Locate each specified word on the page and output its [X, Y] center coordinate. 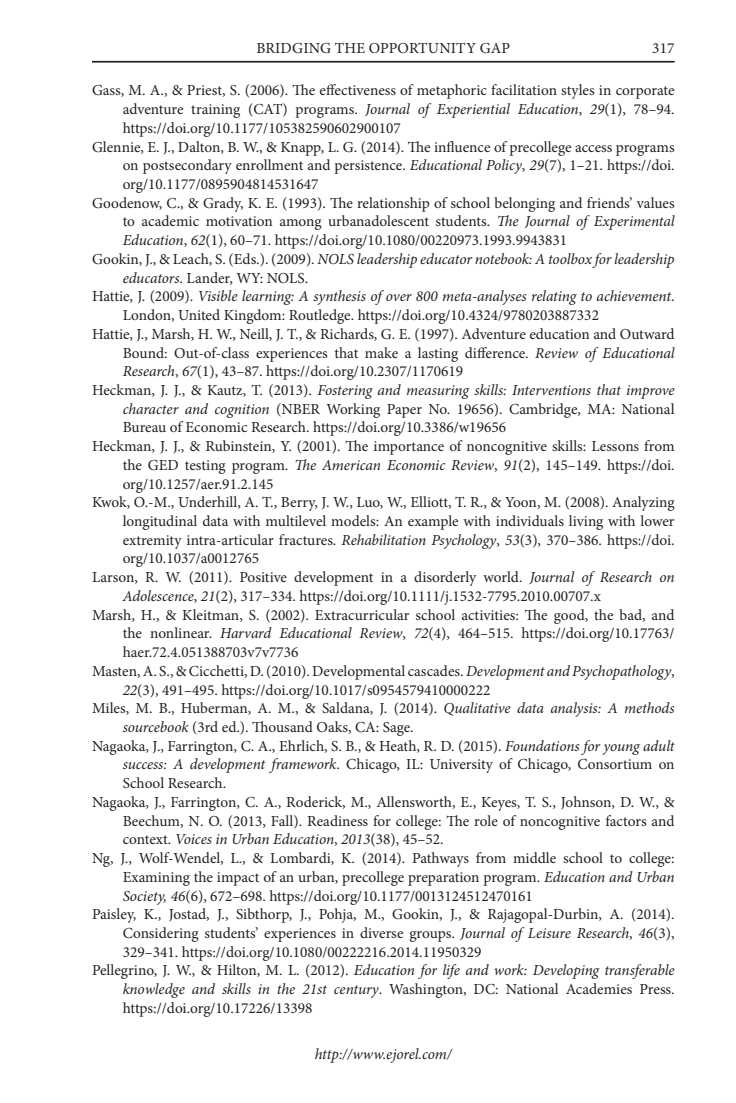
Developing [566, 971]
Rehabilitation [383, 539]
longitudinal [160, 522]
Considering [161, 934]
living [586, 522]
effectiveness [358, 89]
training [215, 111]
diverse [381, 932]
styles [577, 91]
